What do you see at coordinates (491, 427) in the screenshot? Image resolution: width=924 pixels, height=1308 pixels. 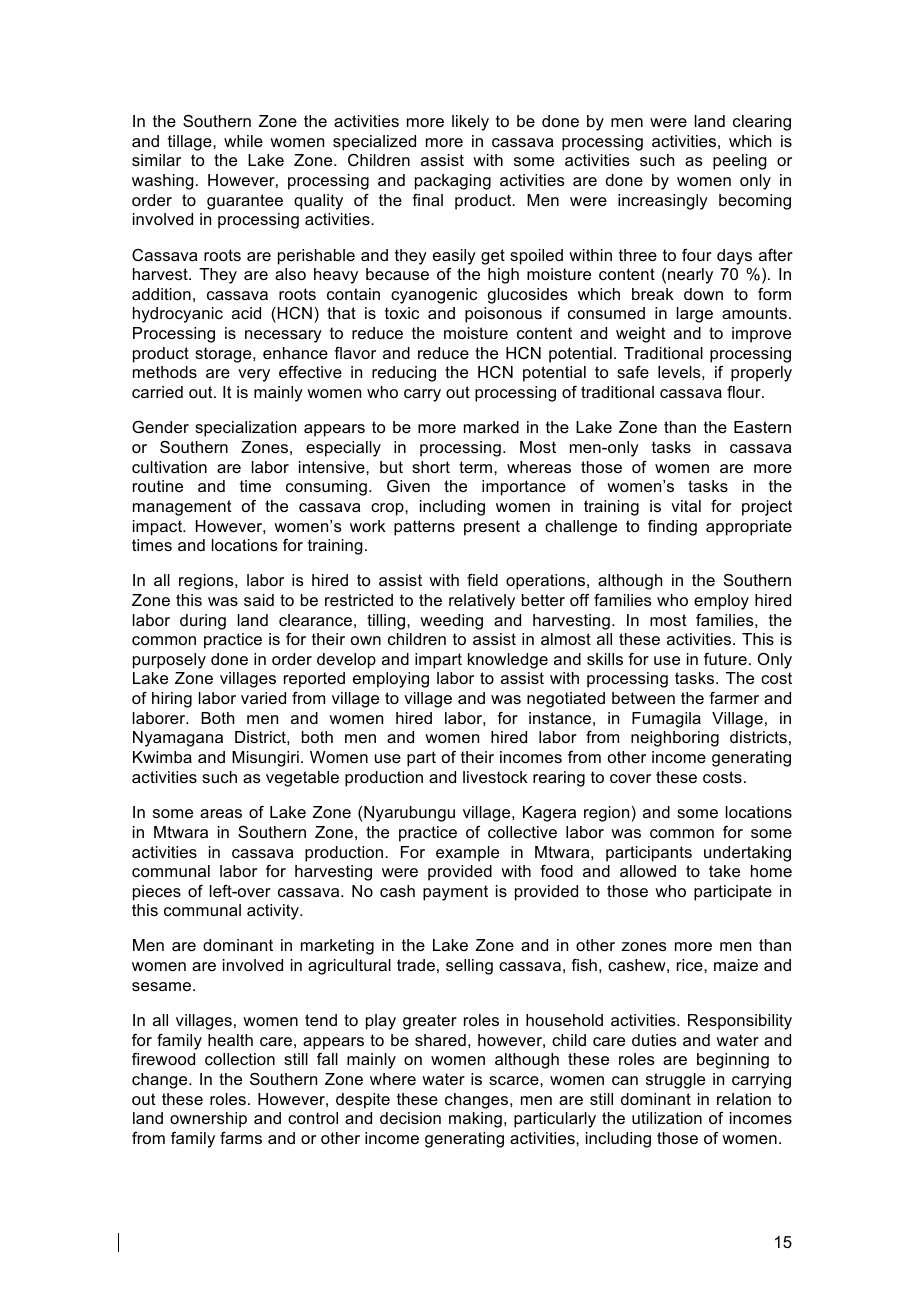 I see `marked` at bounding box center [491, 427].
